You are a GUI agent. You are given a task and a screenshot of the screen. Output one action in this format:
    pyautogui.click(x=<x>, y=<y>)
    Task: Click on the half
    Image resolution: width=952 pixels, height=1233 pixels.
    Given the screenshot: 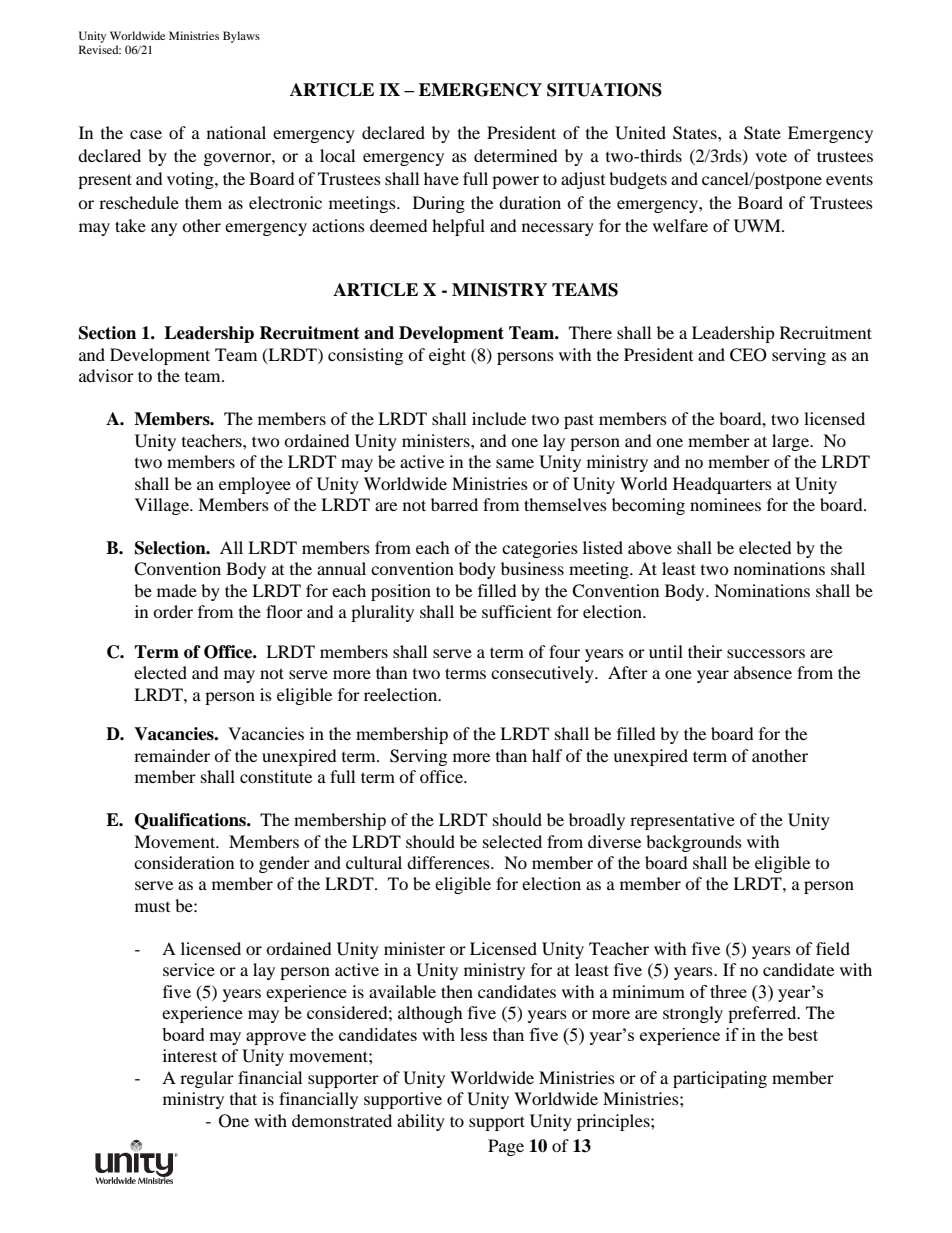 What is the action you would take?
    pyautogui.click(x=547, y=755)
